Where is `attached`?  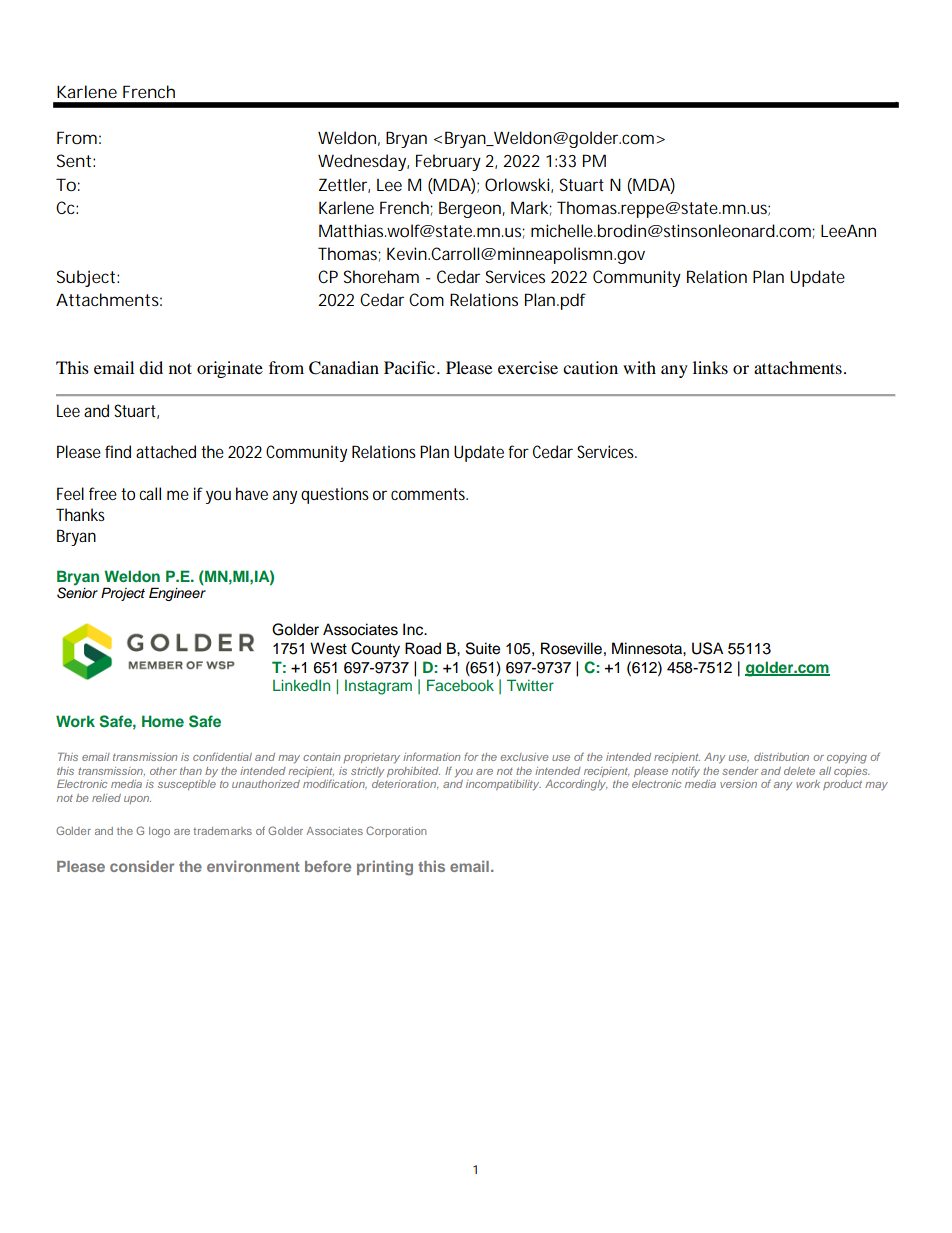 attached is located at coordinates (166, 451).
